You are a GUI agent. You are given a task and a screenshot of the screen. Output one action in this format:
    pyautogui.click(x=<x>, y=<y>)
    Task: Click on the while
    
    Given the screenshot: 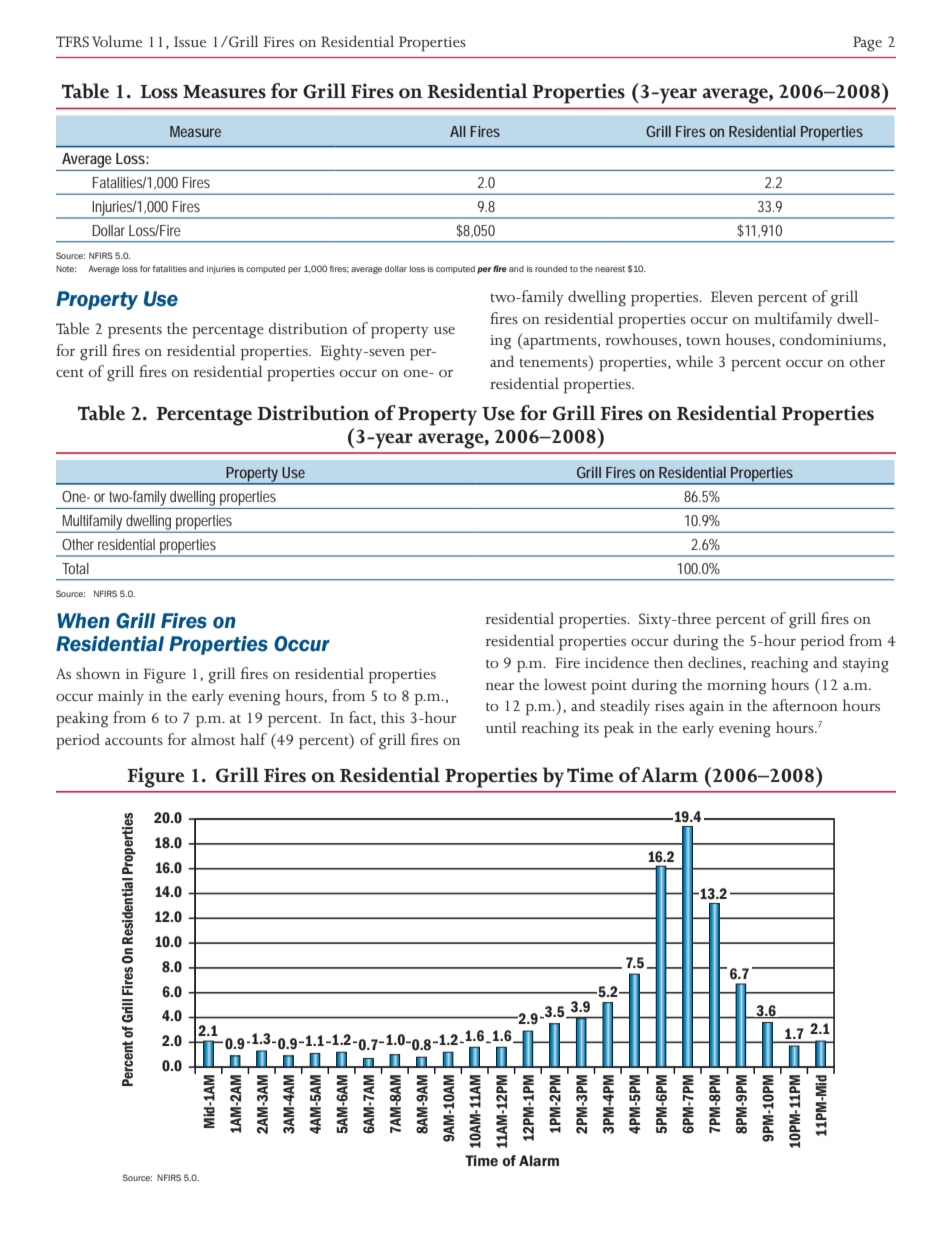 What is the action you would take?
    pyautogui.click(x=694, y=361)
